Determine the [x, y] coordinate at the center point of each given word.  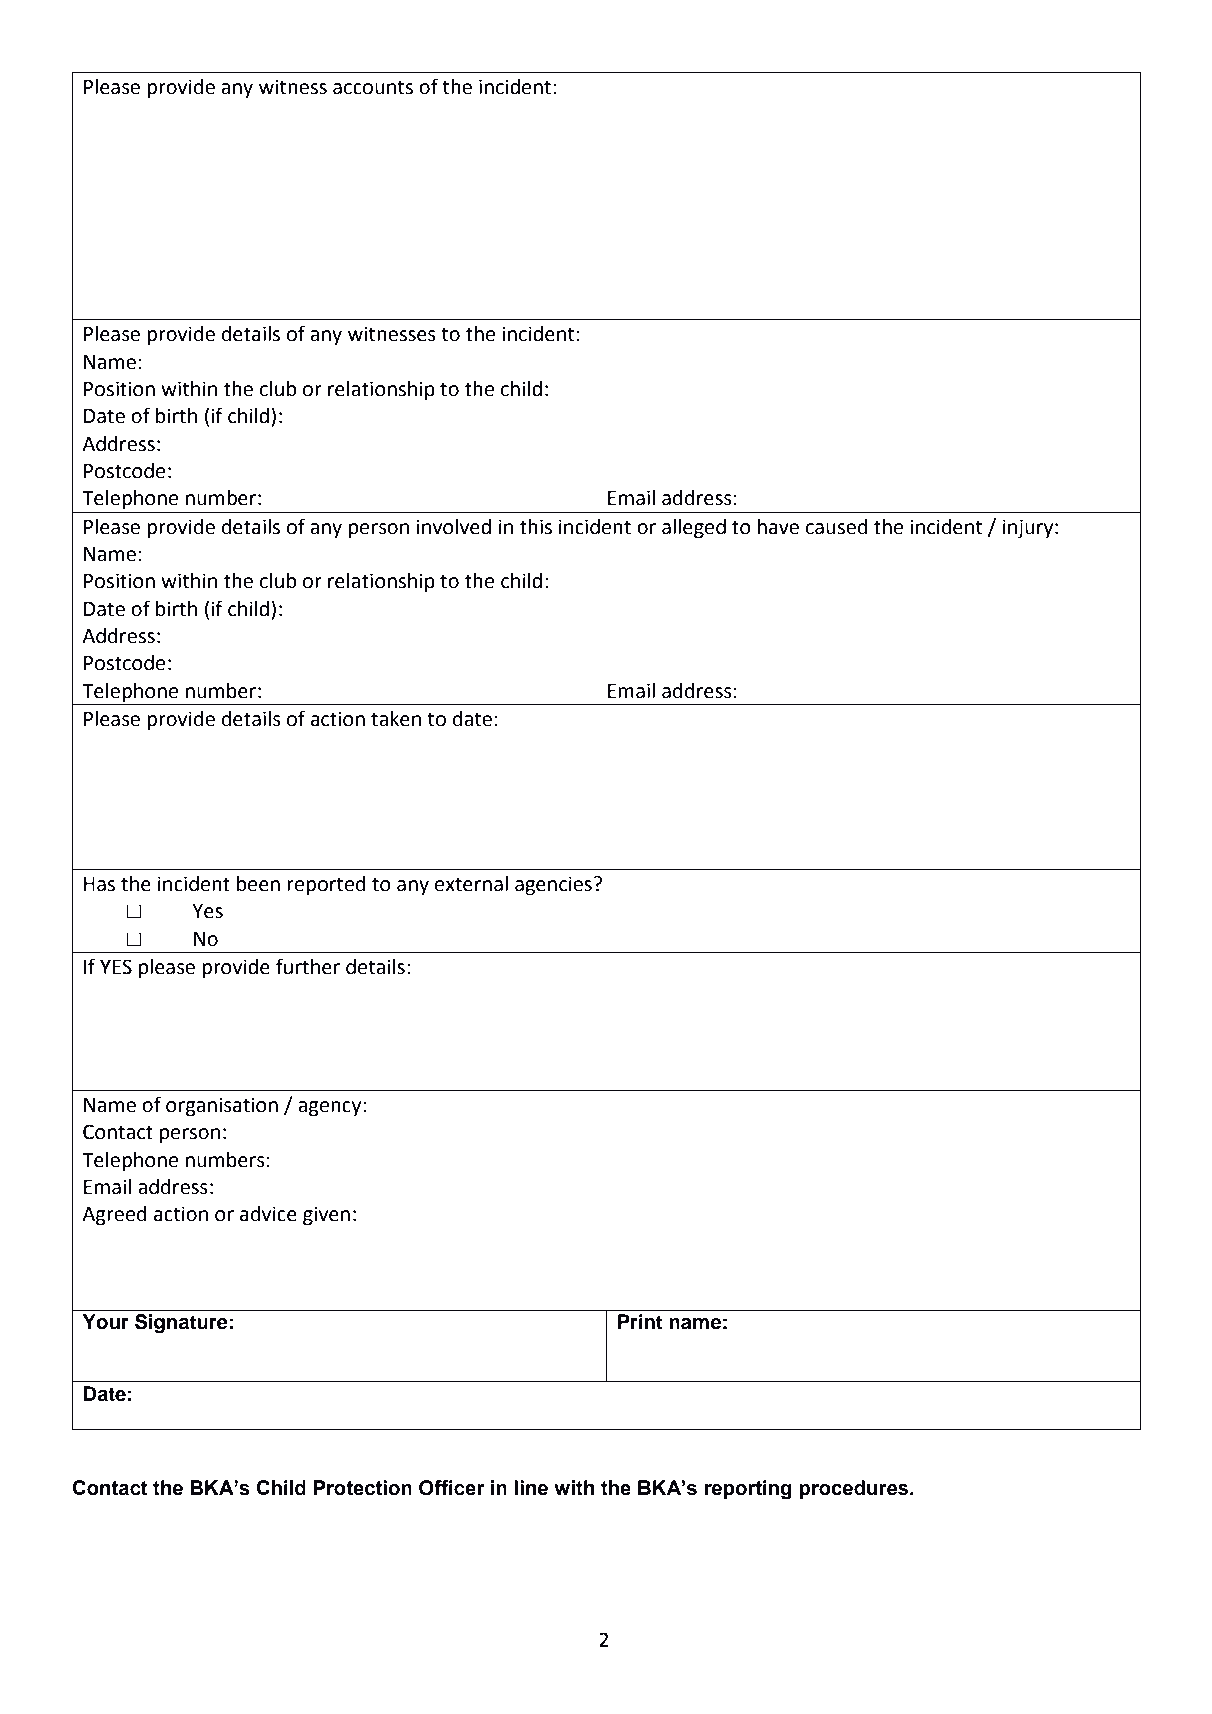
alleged [694, 529]
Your [106, 1322]
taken [396, 719]
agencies [553, 886]
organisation [222, 1107]
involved [453, 527]
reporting [748, 1490]
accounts [373, 87]
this [536, 527]
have [778, 527]
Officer [452, 1488]
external [471, 884]
